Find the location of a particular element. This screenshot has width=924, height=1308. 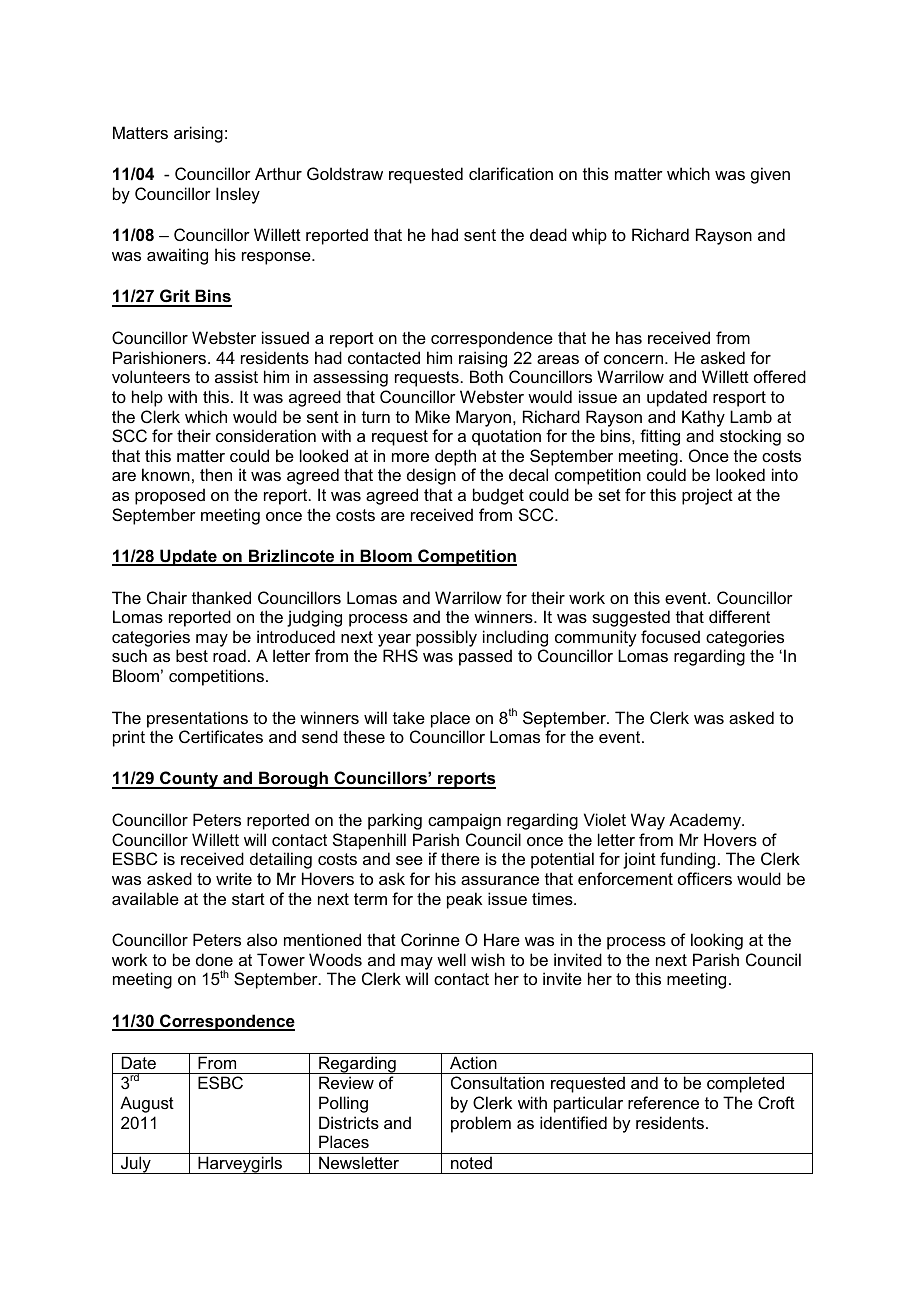

Certificates is located at coordinates (221, 736).
